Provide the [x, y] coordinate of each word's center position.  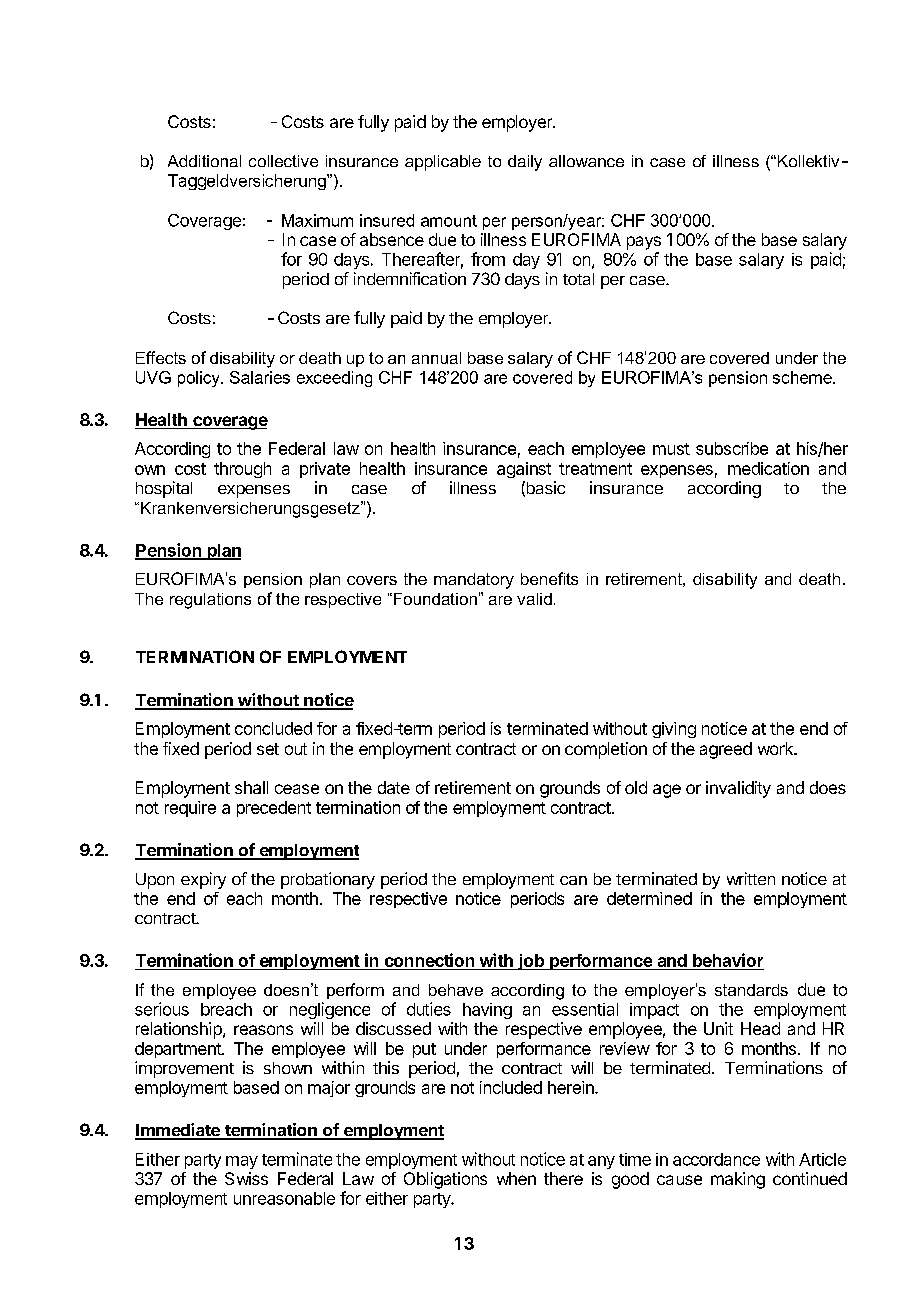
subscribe [732, 448]
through [242, 470]
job [531, 962]
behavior [727, 961]
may [242, 1162]
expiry [203, 880]
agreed [726, 750]
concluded [273, 728]
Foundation [434, 599]
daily [525, 163]
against [524, 470]
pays [644, 243]
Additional [204, 161]
